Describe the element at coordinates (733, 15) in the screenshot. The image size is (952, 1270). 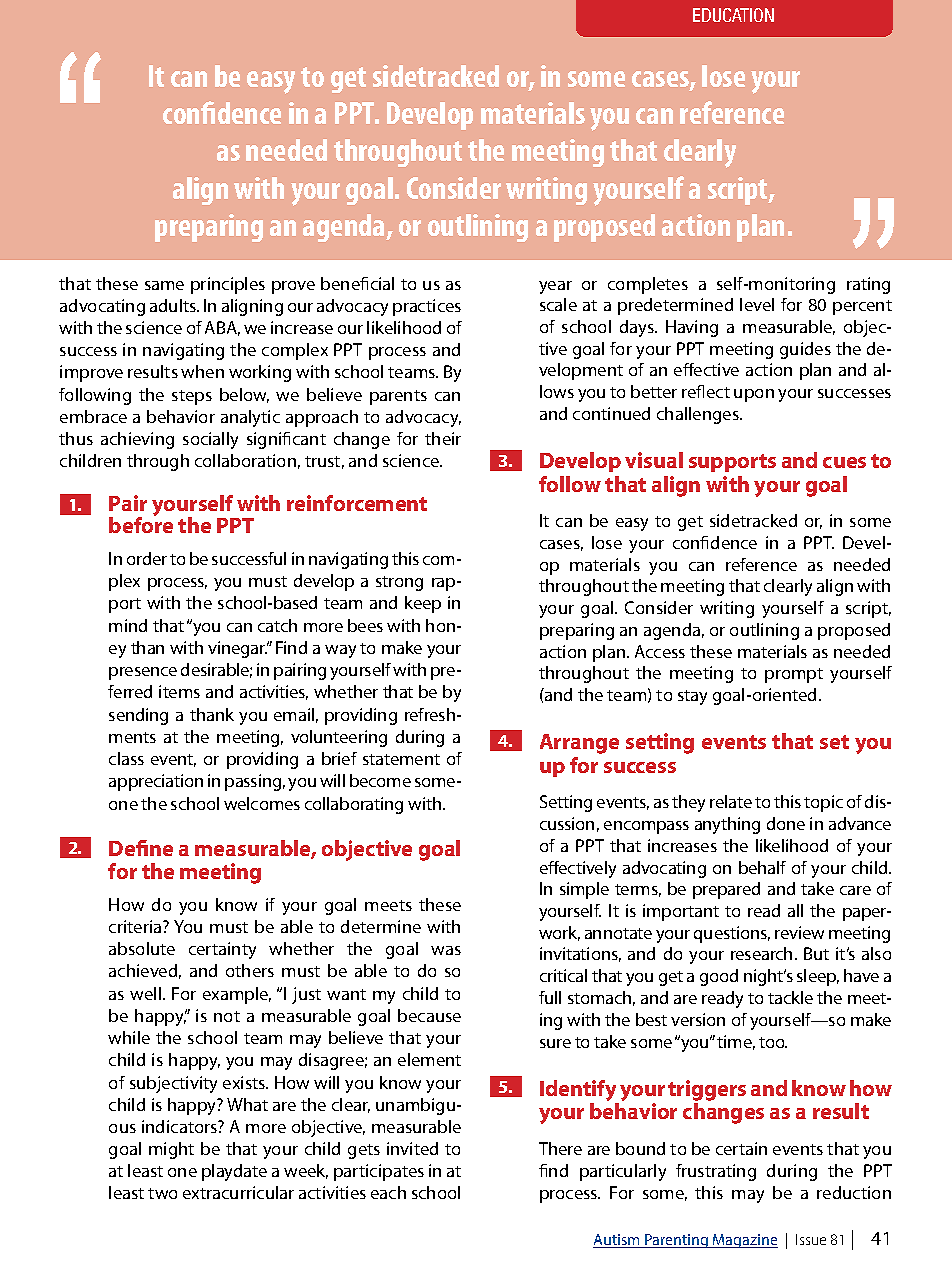
I see `EDUCATION` at that location.
